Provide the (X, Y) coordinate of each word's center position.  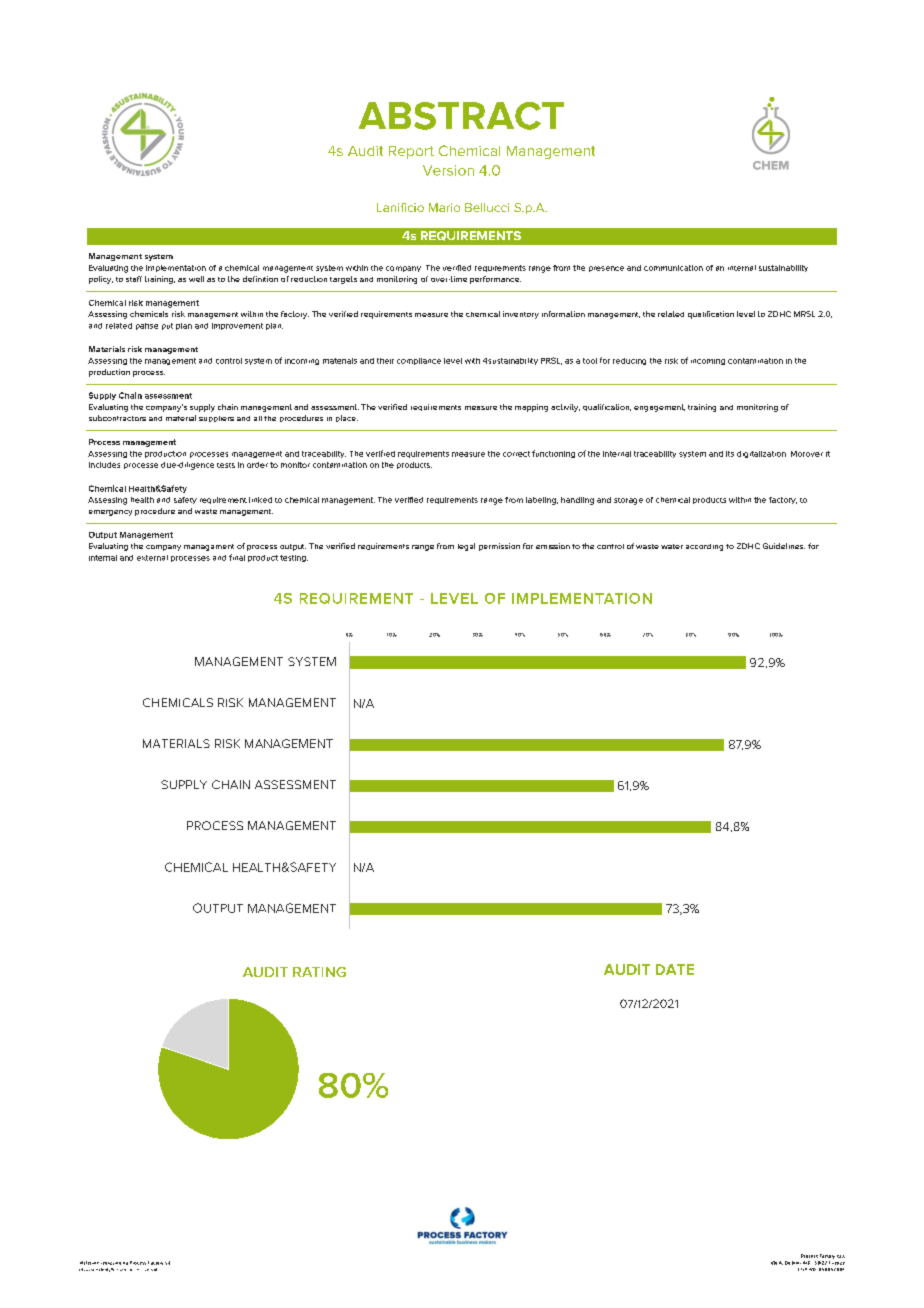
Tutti (121, 1270)
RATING (319, 972)
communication (673, 268)
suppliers (216, 419)
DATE (675, 969)
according (704, 547)
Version (448, 170)
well (196, 279)
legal (466, 547)
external (152, 558)
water (672, 546)
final (237, 557)
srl (167, 1263)
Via (774, 1263)
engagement (659, 408)
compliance (419, 361)
